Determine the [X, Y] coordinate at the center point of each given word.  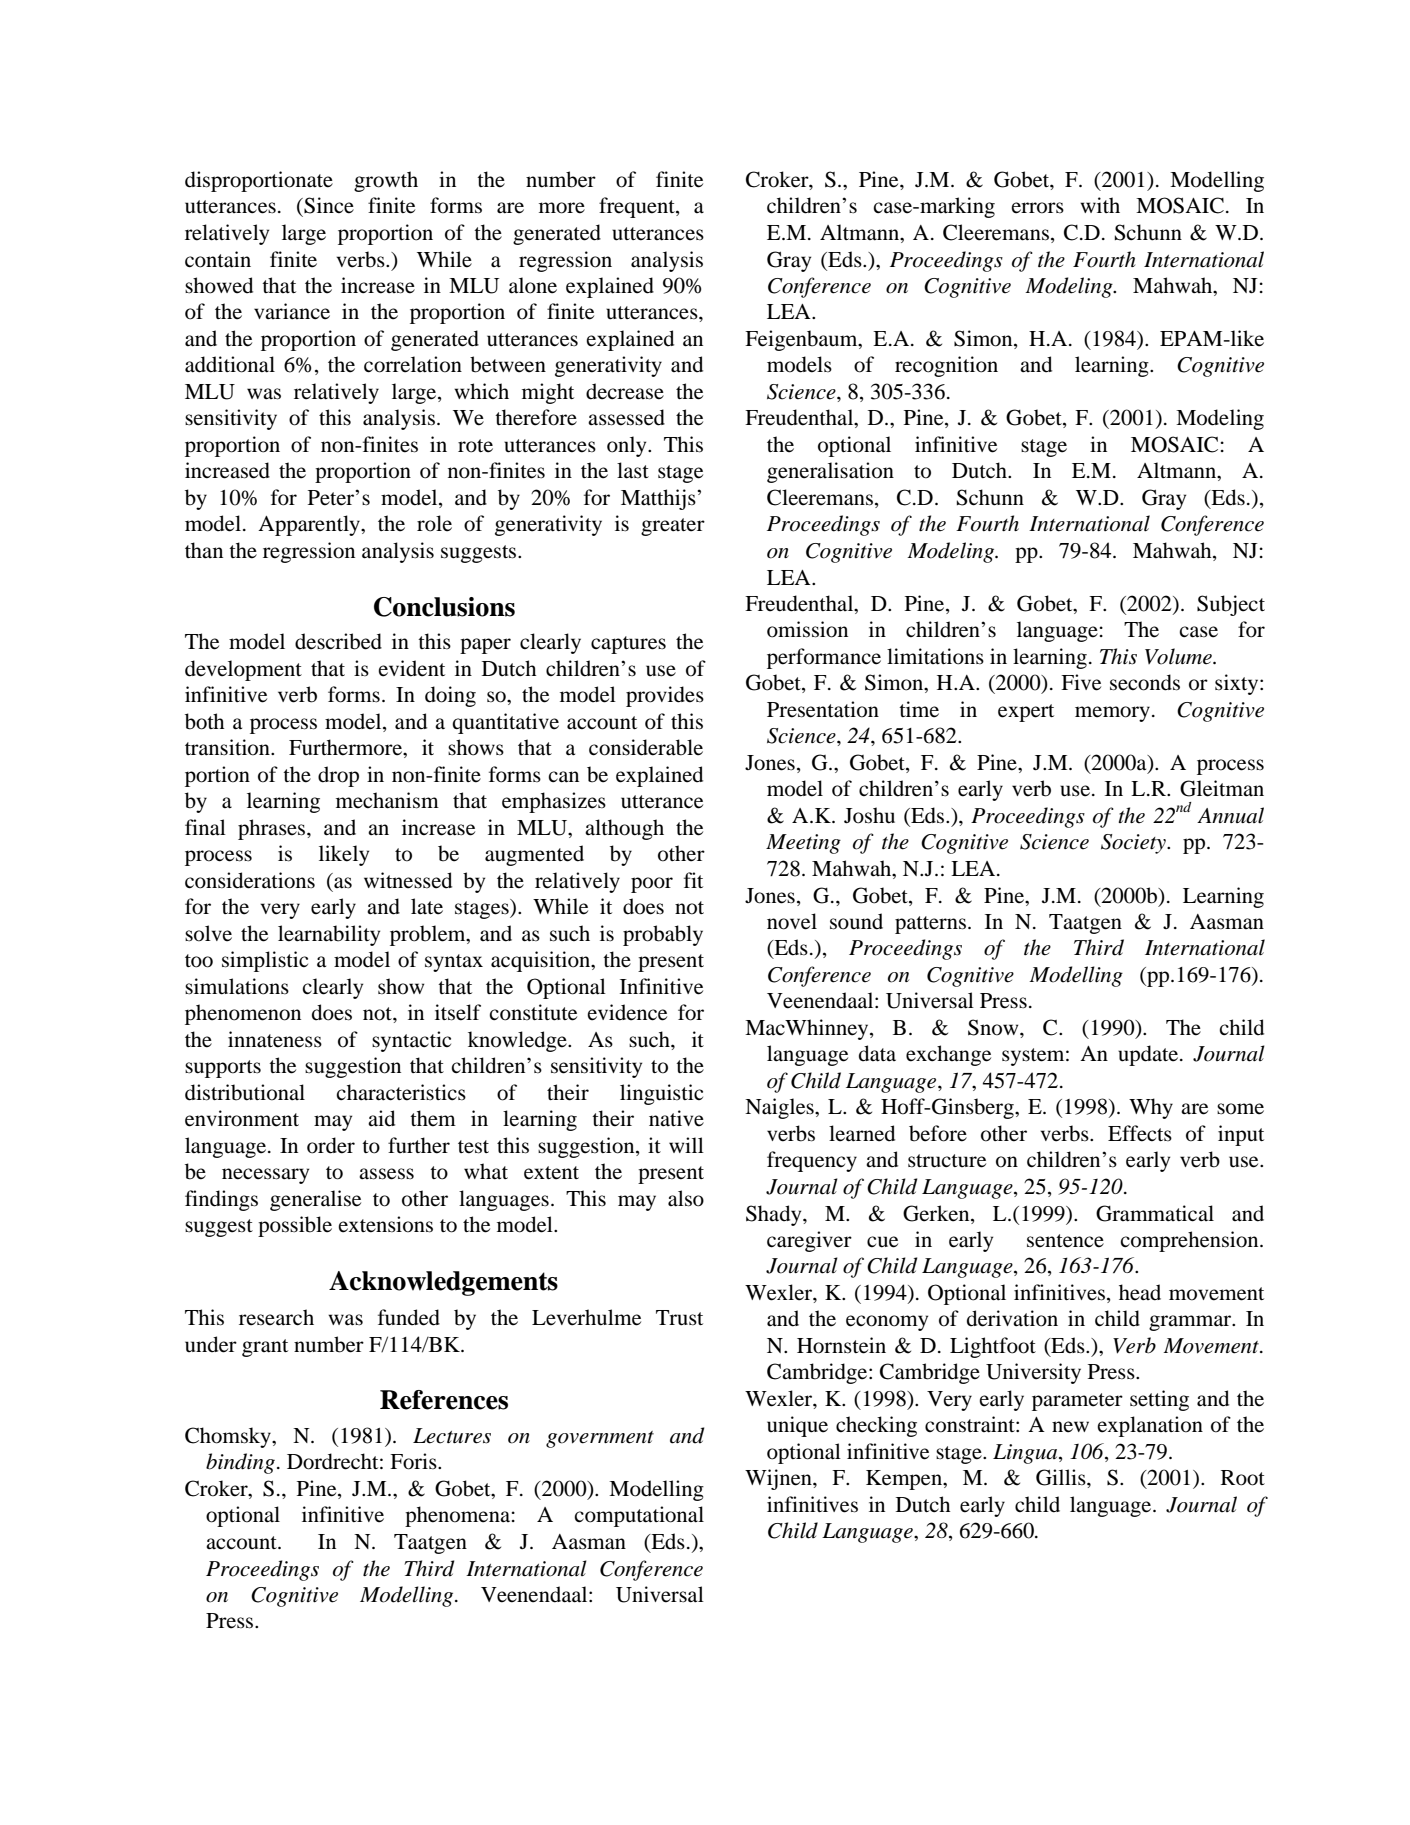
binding [240, 1463]
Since [328, 205]
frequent [638, 207]
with [1100, 205]
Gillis [1062, 1477]
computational [639, 1516]
